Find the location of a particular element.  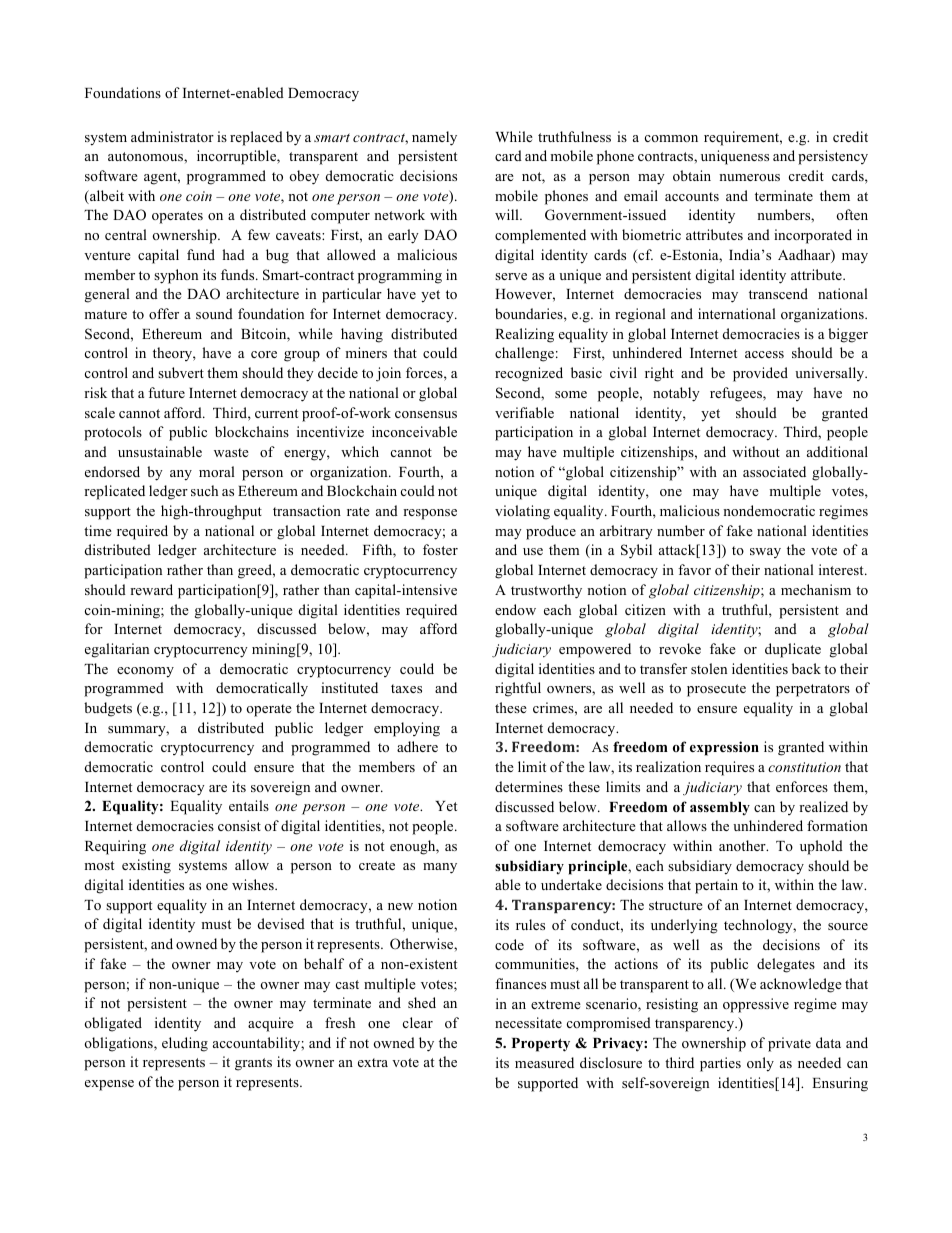

eluding is located at coordinates (185, 1044).
